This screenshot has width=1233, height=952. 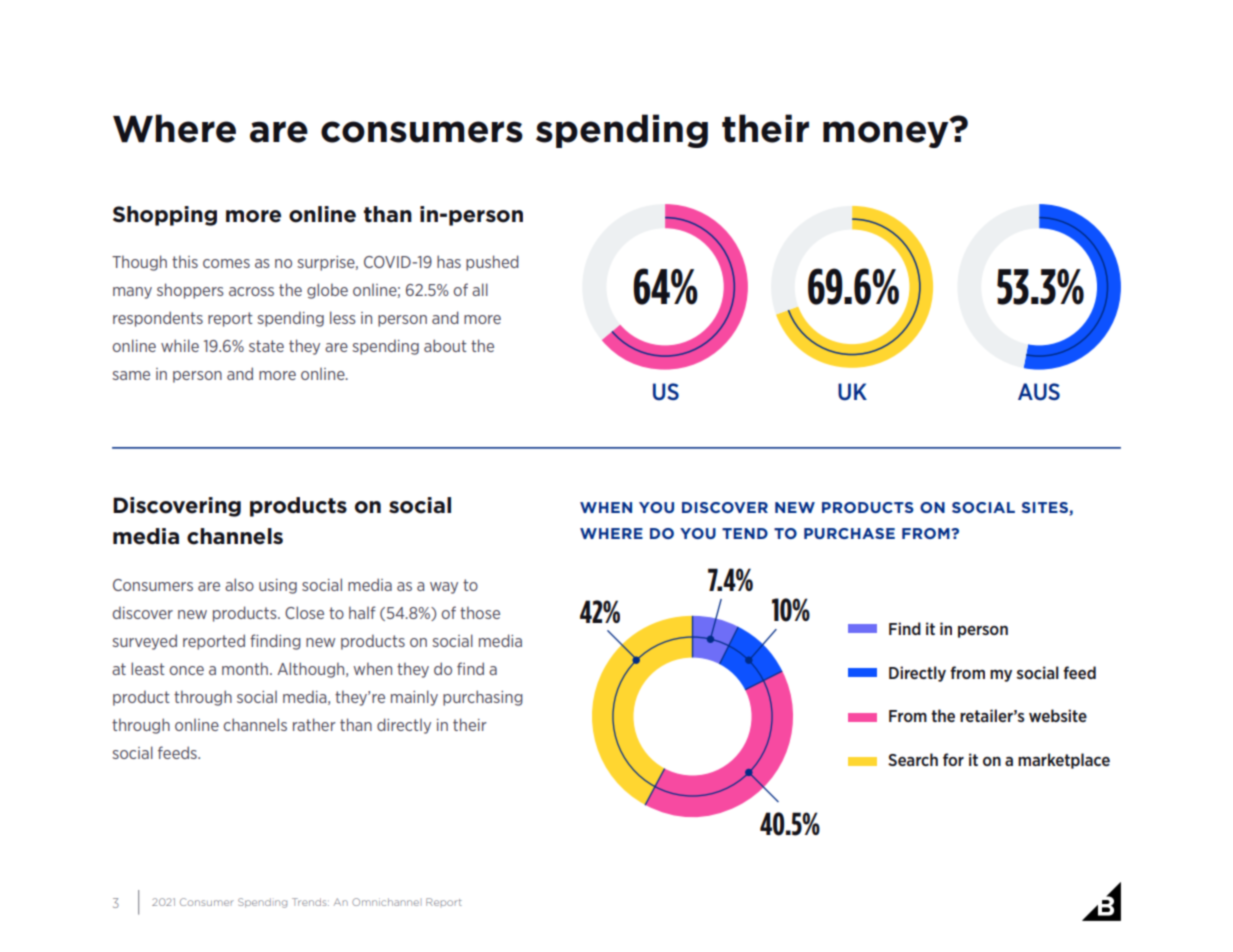 I want to click on website, so click(x=1058, y=715).
